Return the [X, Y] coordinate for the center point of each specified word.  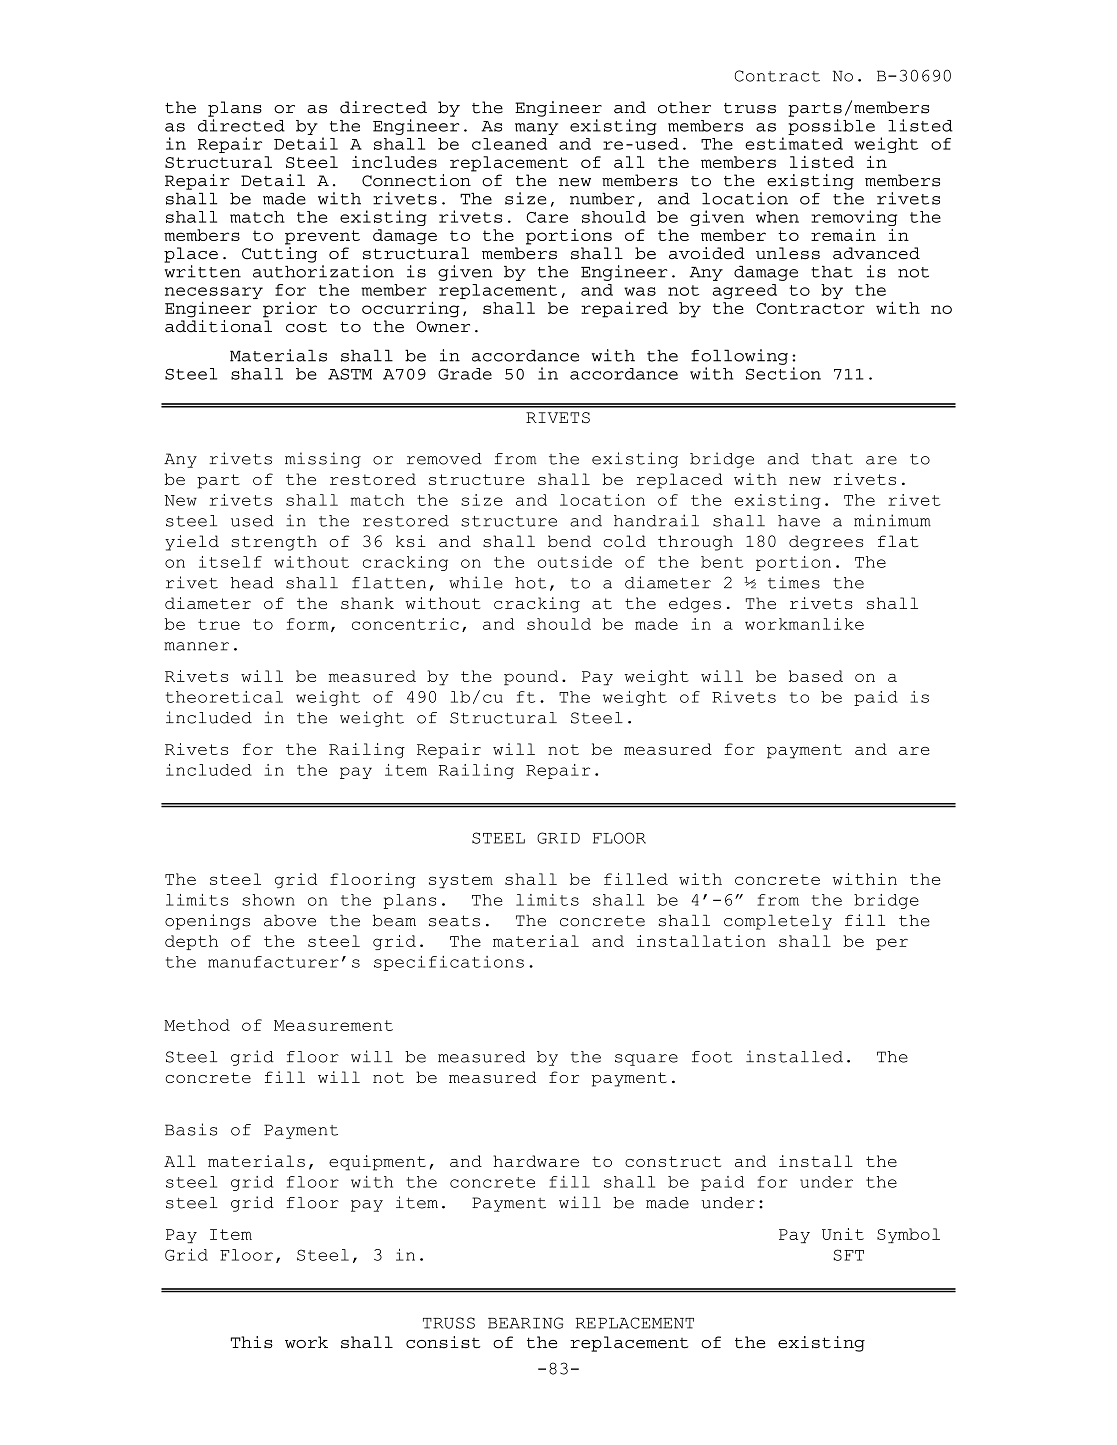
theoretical [224, 697]
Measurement [333, 1025]
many [536, 129]
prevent [322, 237]
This [252, 1342]
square [646, 1060]
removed [444, 459]
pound [531, 678]
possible [831, 127]
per [892, 944]
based [816, 676]
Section [783, 373]
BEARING [525, 1323]
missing [323, 460]
